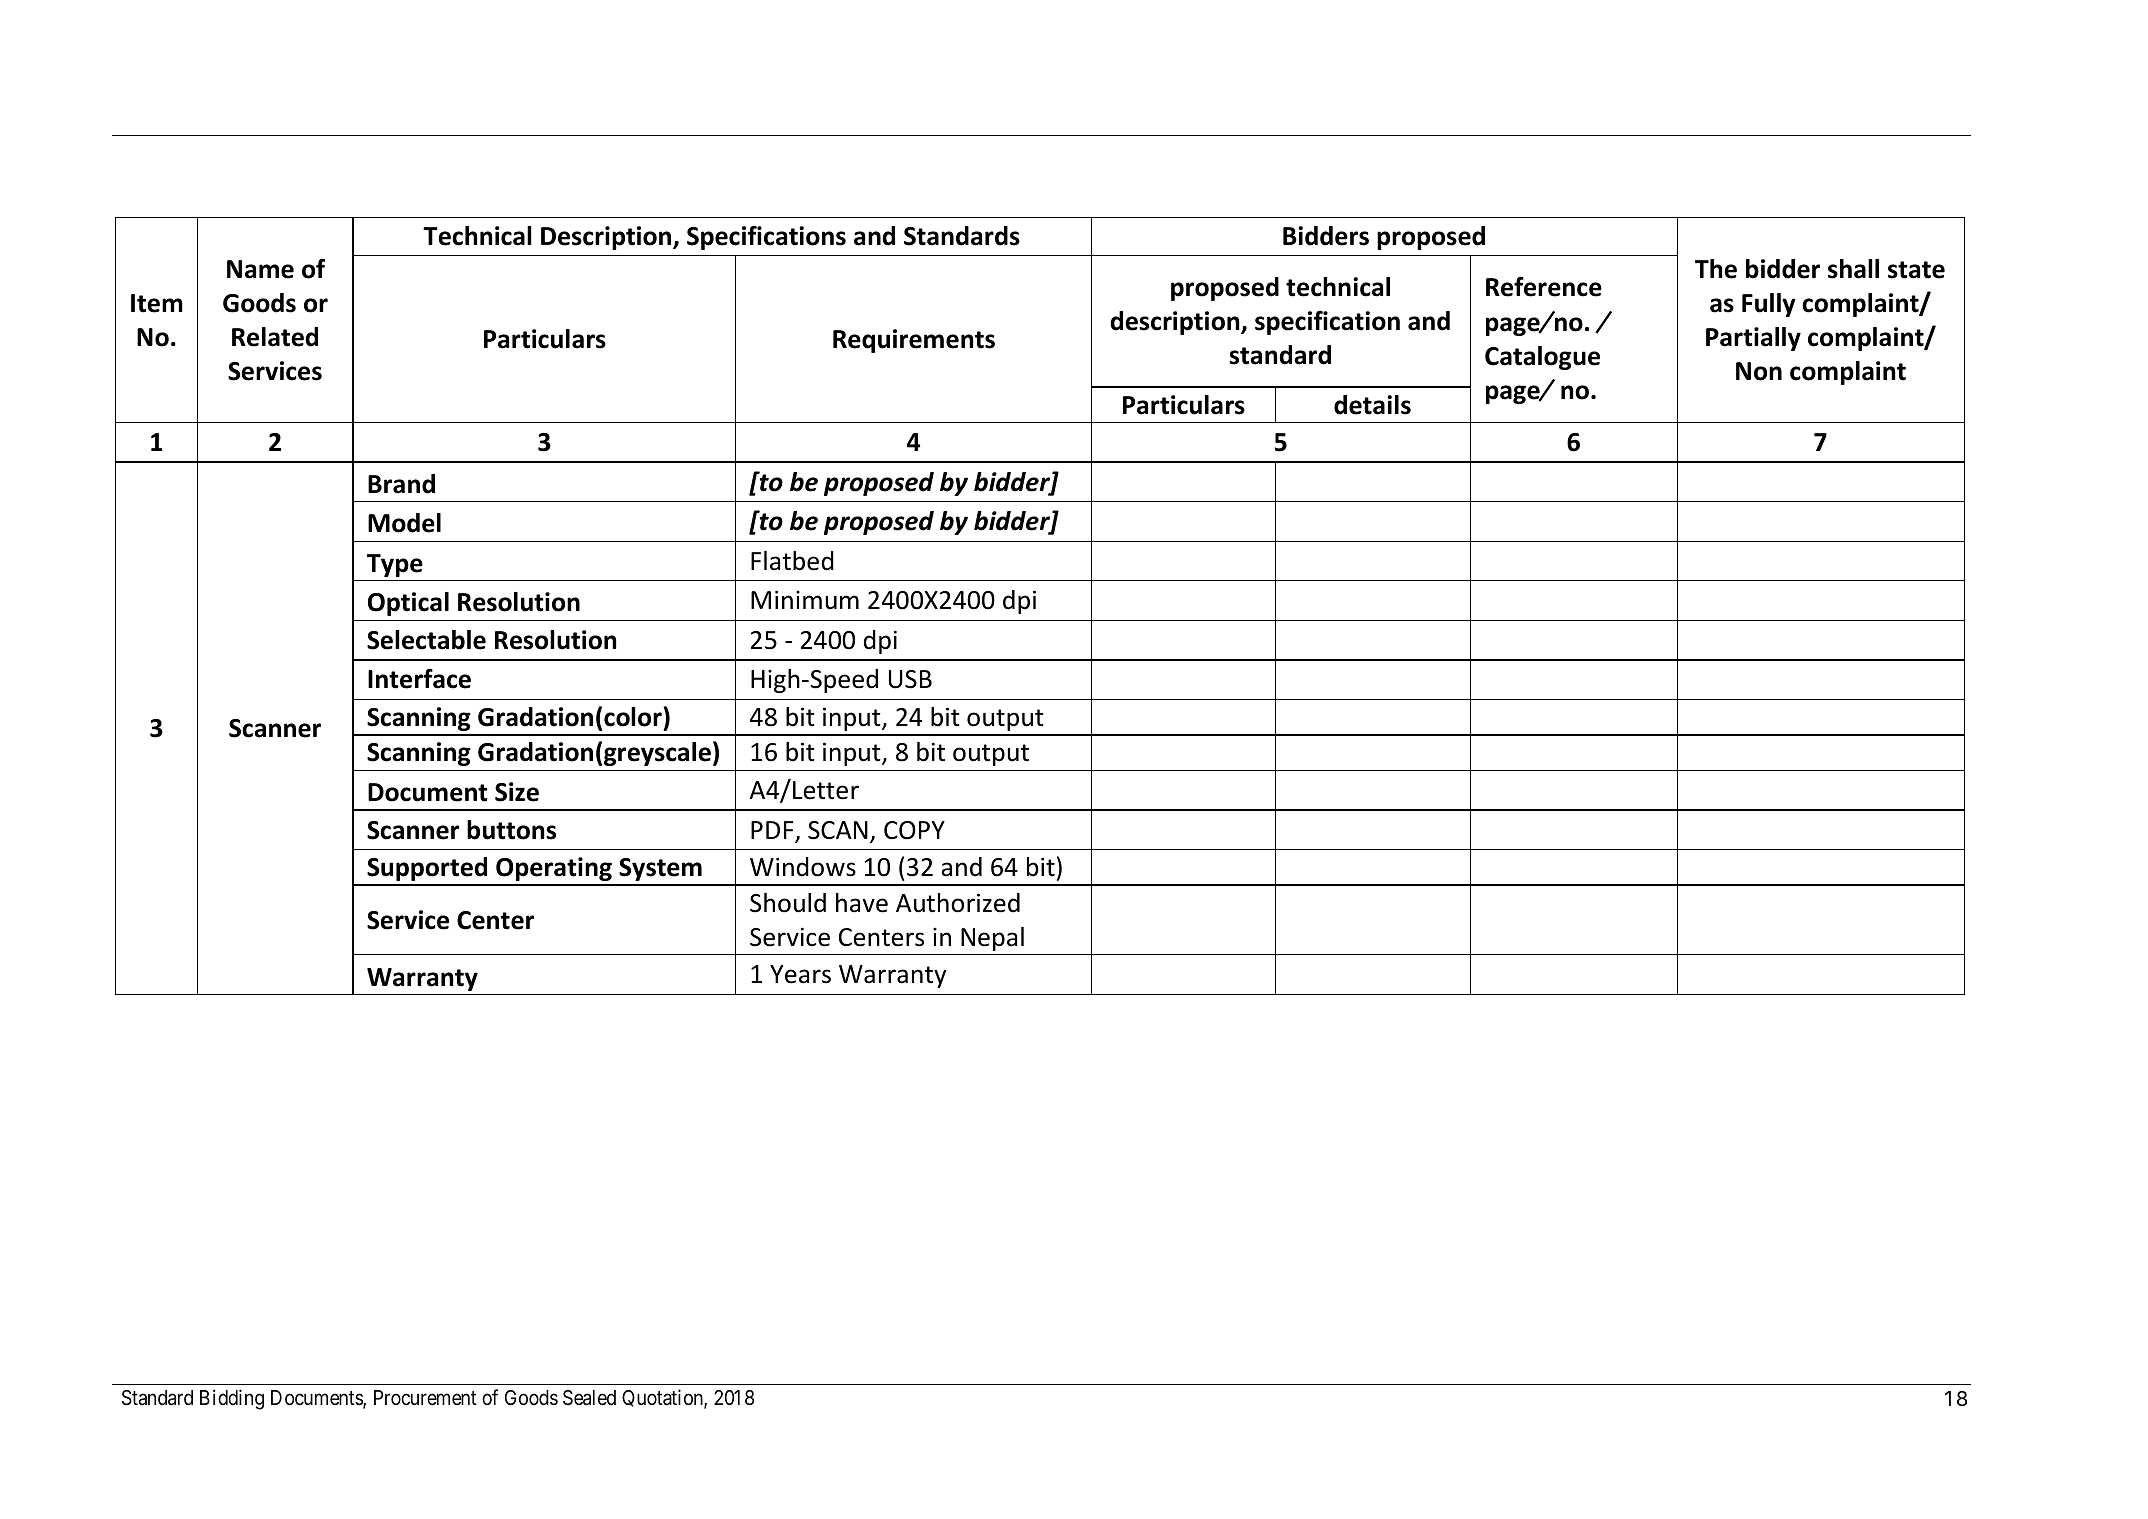 The image size is (2148, 1519). I want to click on Procurement, so click(425, 1398).
